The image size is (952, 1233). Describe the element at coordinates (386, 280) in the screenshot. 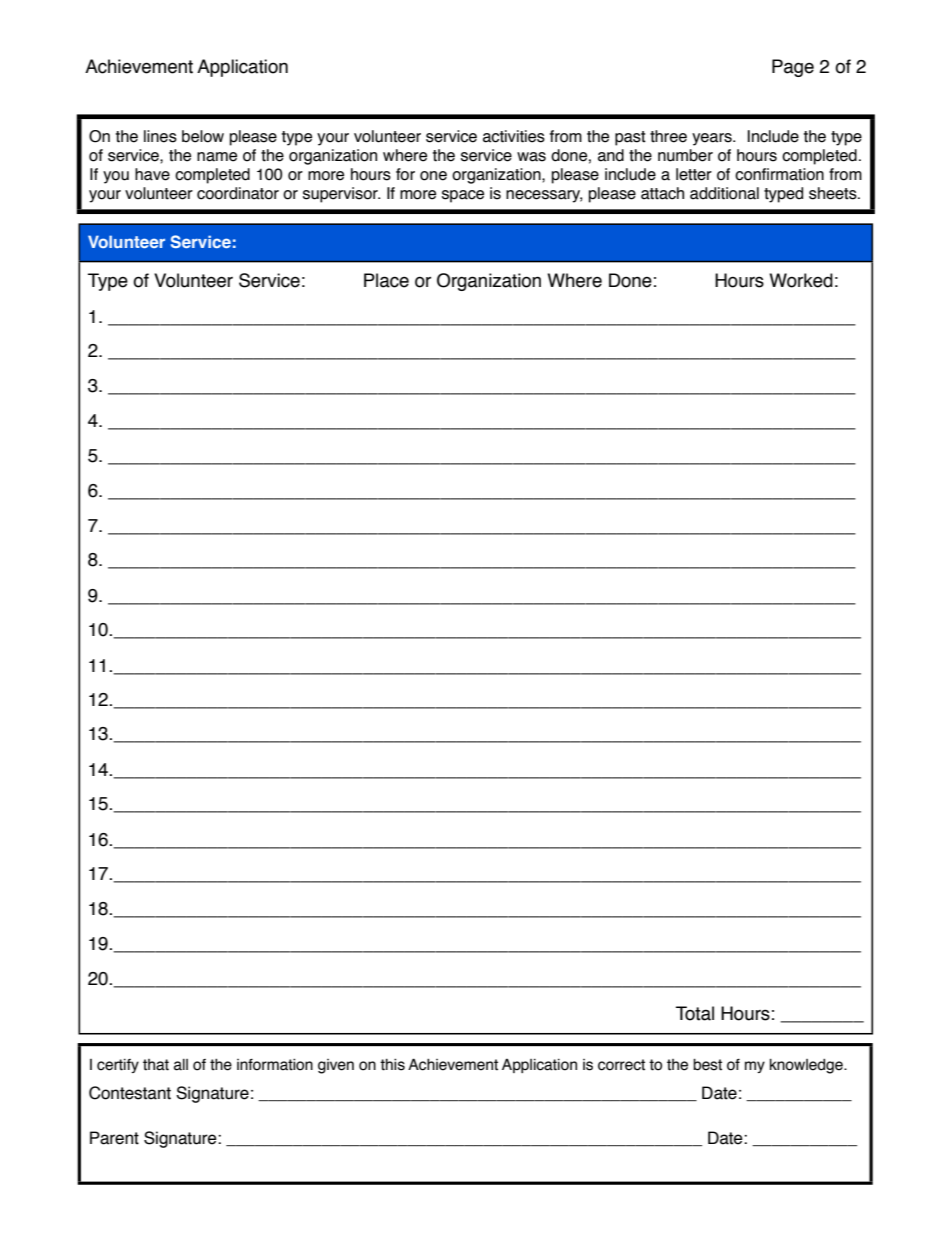

I see `Place` at that location.
